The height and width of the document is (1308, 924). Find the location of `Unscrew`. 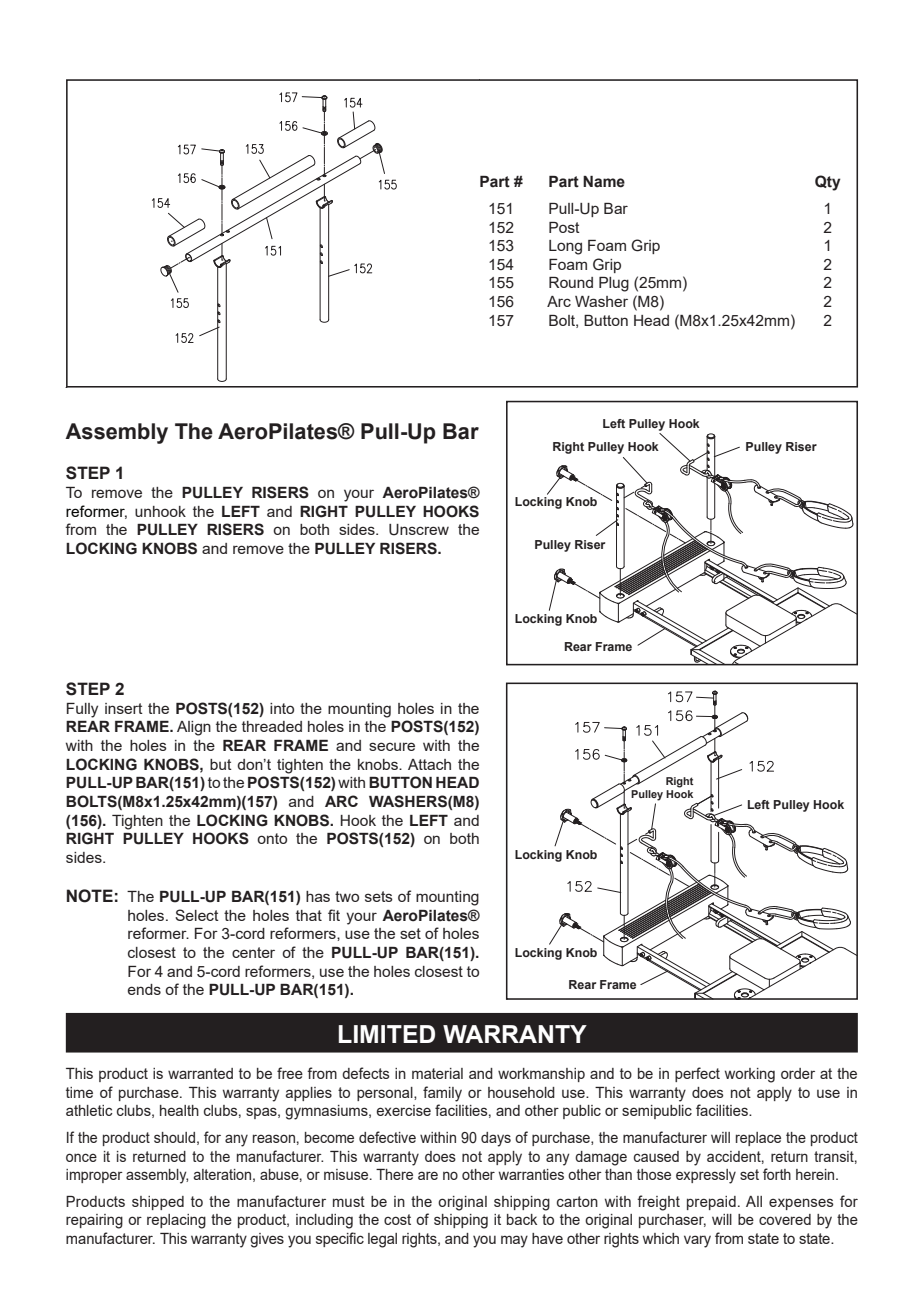

Unscrew is located at coordinates (419, 530).
